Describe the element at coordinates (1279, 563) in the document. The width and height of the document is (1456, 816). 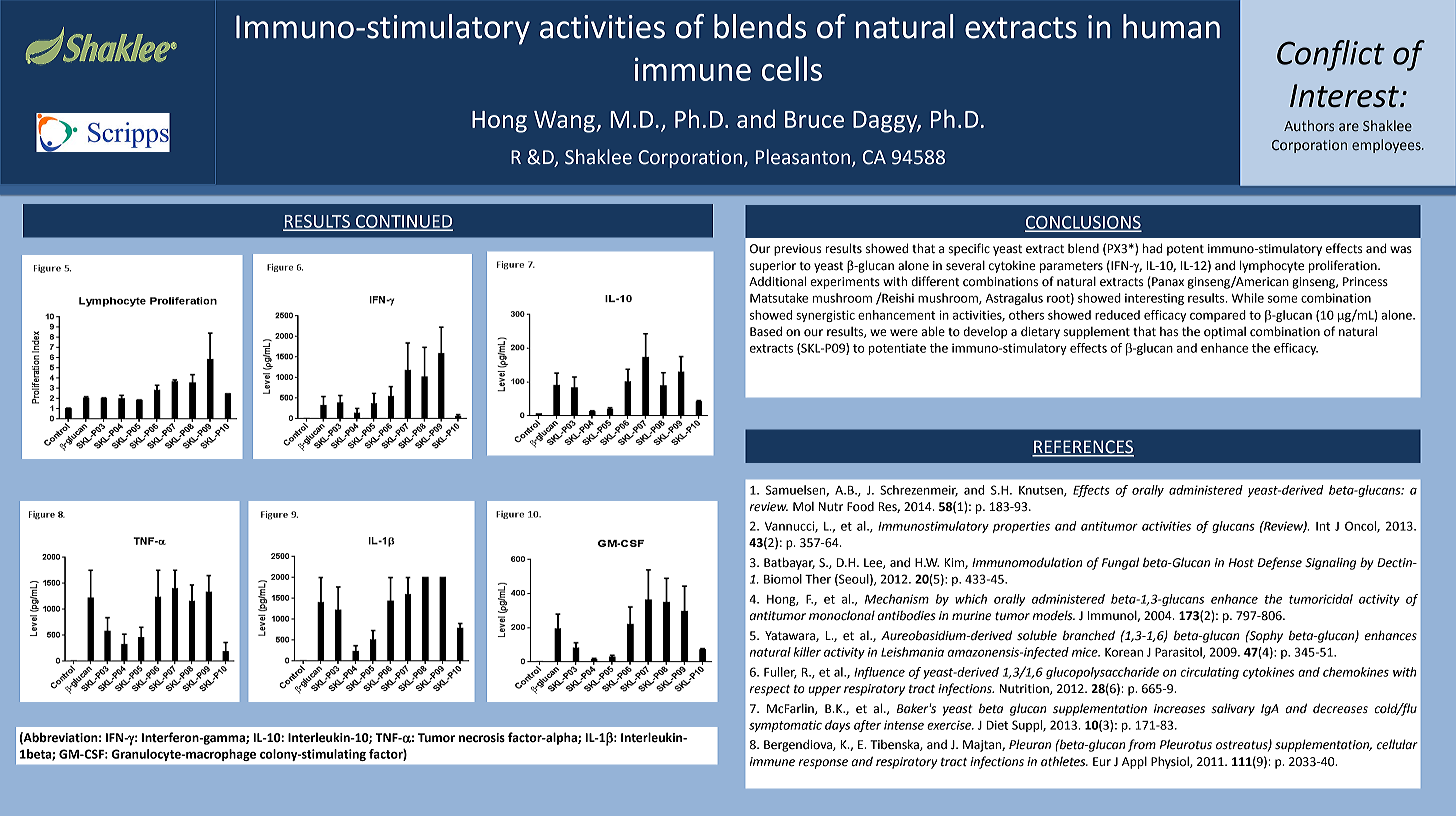
I see `Defense` at that location.
